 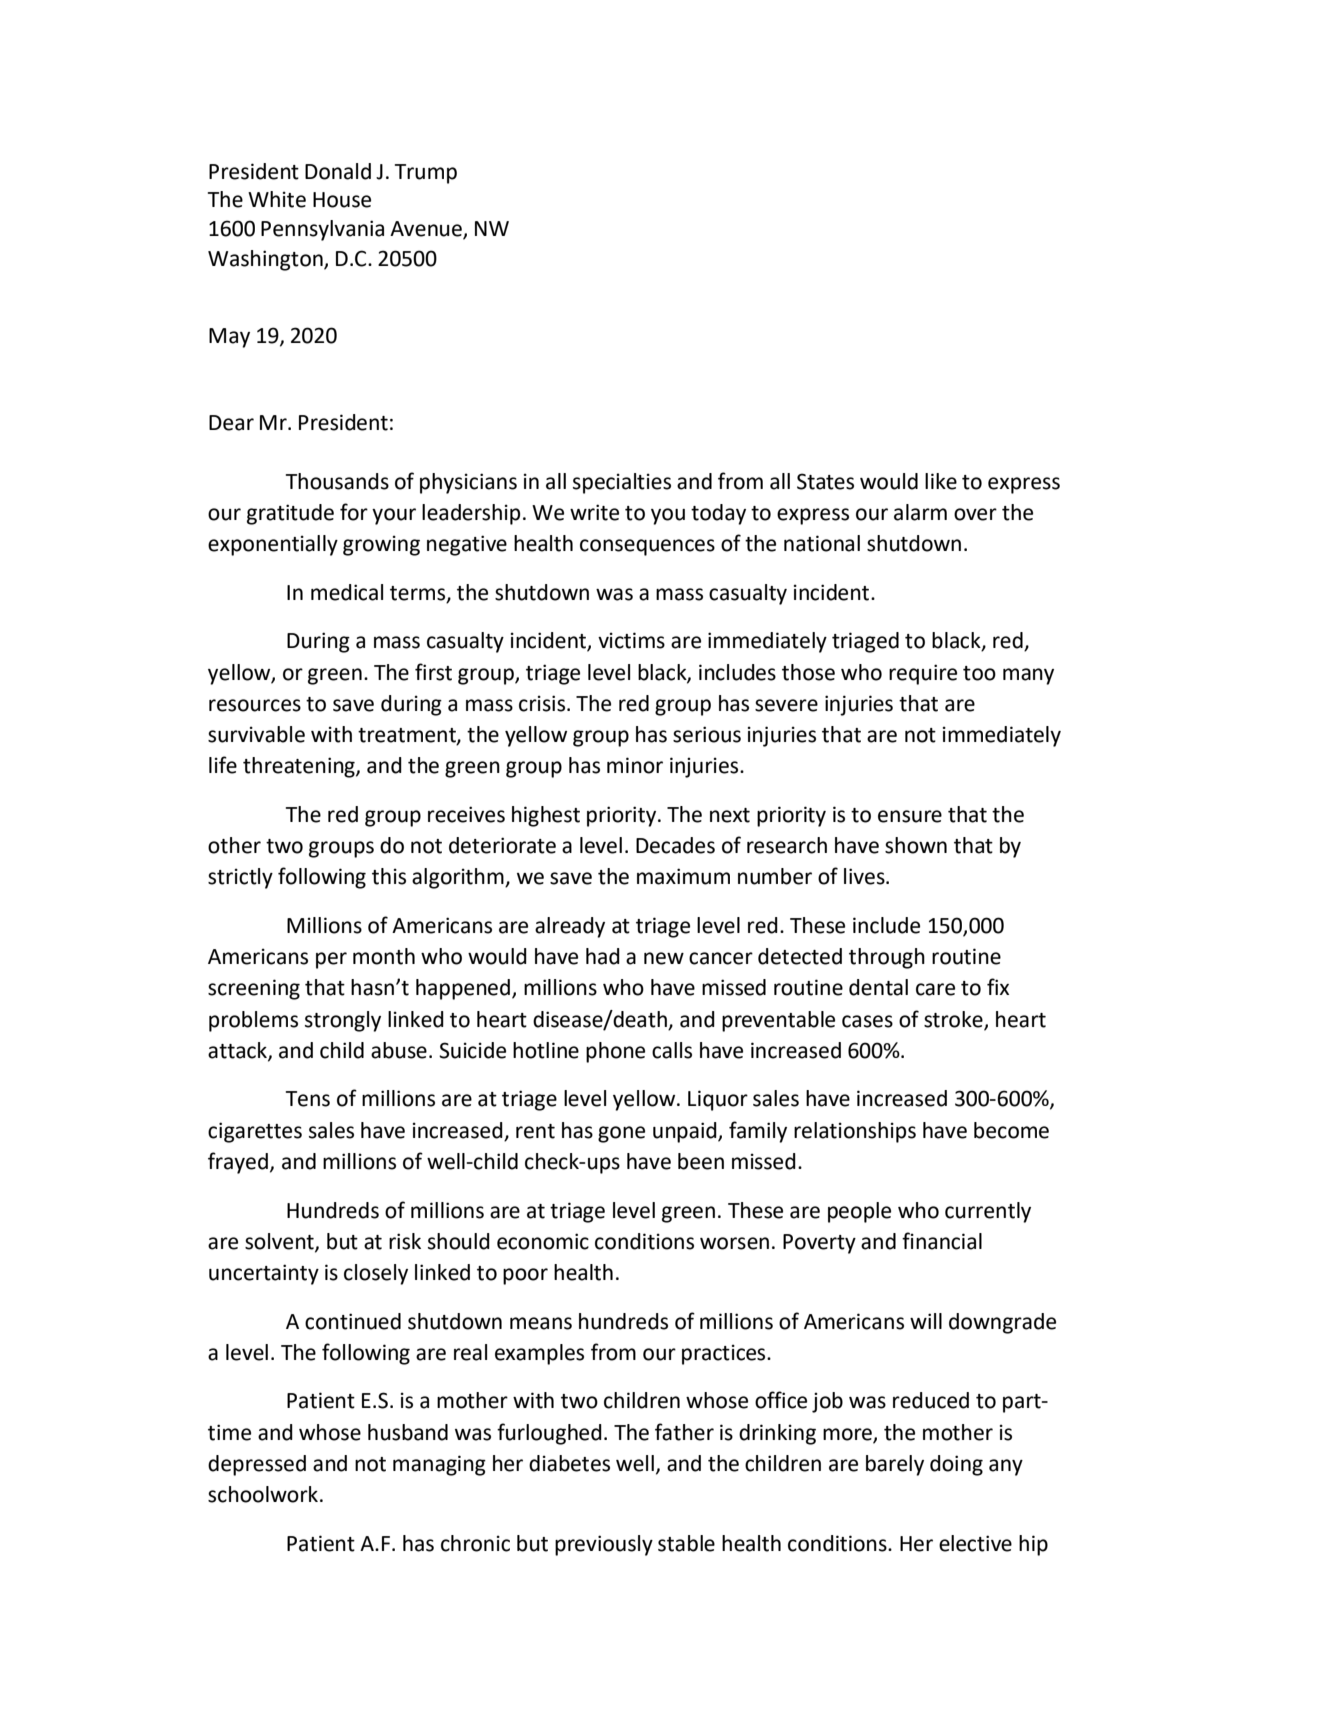 What do you see at coordinates (941, 481) in the document?
I see `like` at bounding box center [941, 481].
